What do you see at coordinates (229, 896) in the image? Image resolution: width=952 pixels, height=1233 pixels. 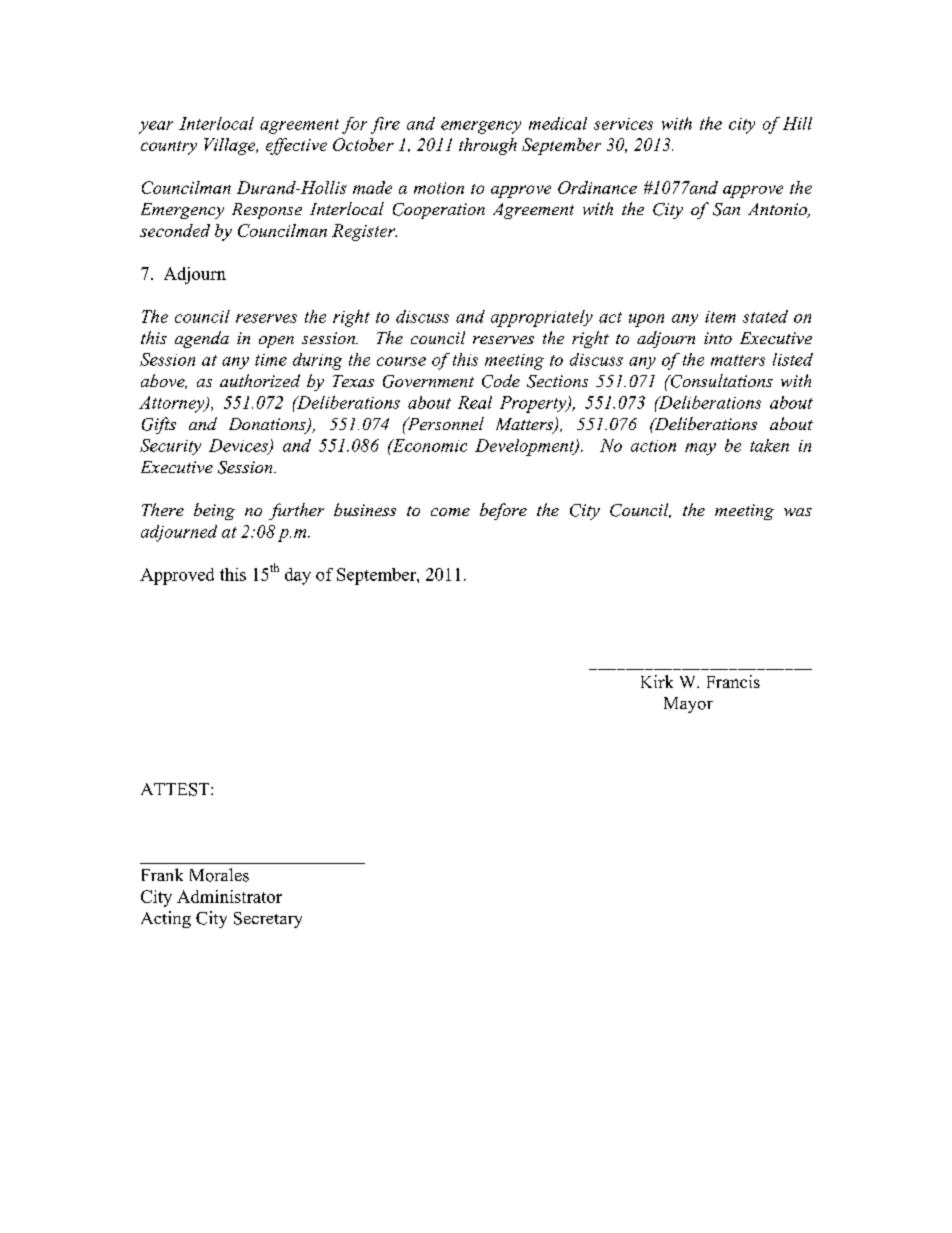 I see `Administrator` at bounding box center [229, 896].
